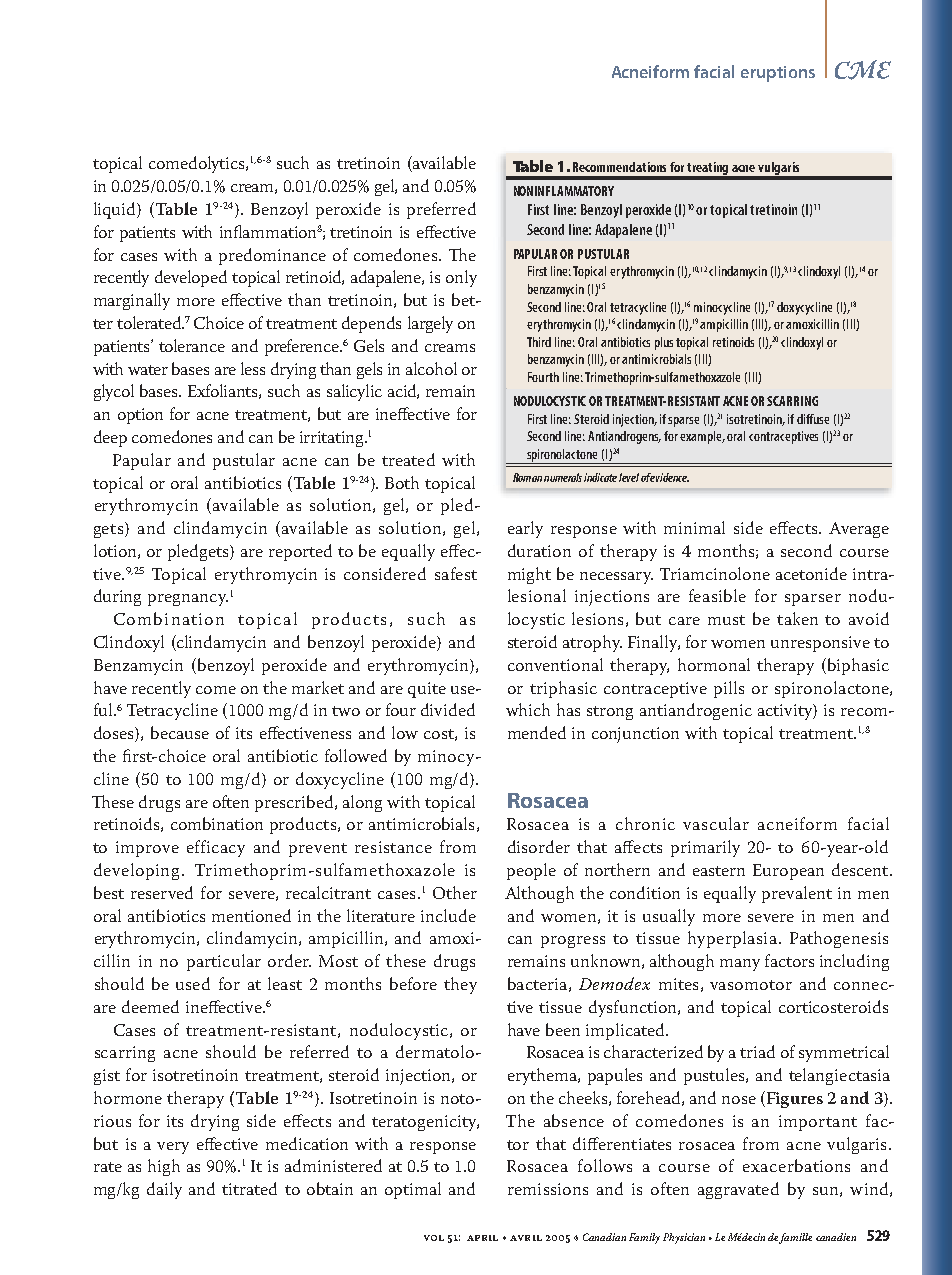 The width and height of the image is (952, 1275). Describe the element at coordinates (555, 664) in the image. I see `conventional` at that location.
